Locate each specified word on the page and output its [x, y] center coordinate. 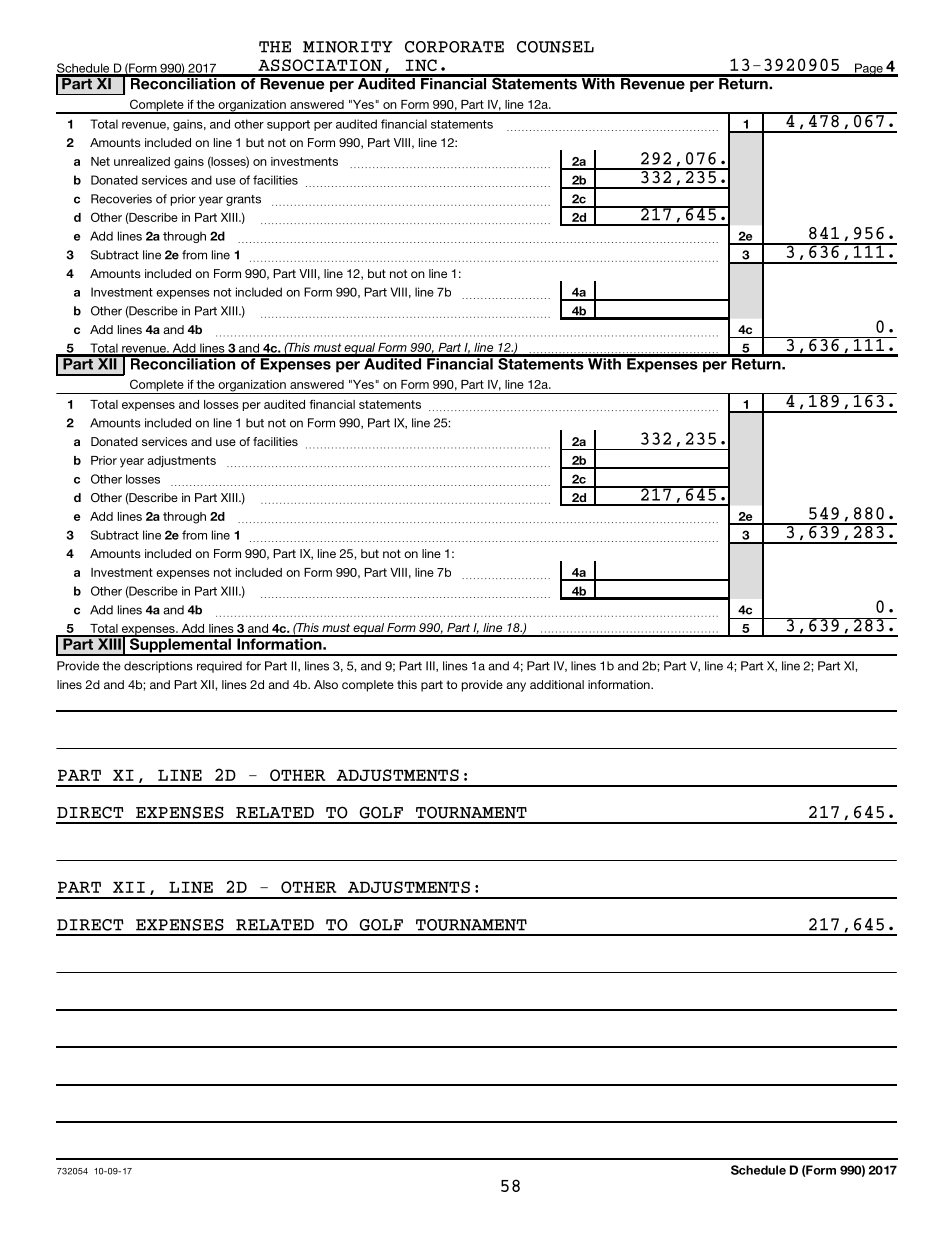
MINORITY [347, 47]
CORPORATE [454, 47]
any [516, 687]
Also [326, 684]
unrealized [142, 161]
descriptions [158, 667]
